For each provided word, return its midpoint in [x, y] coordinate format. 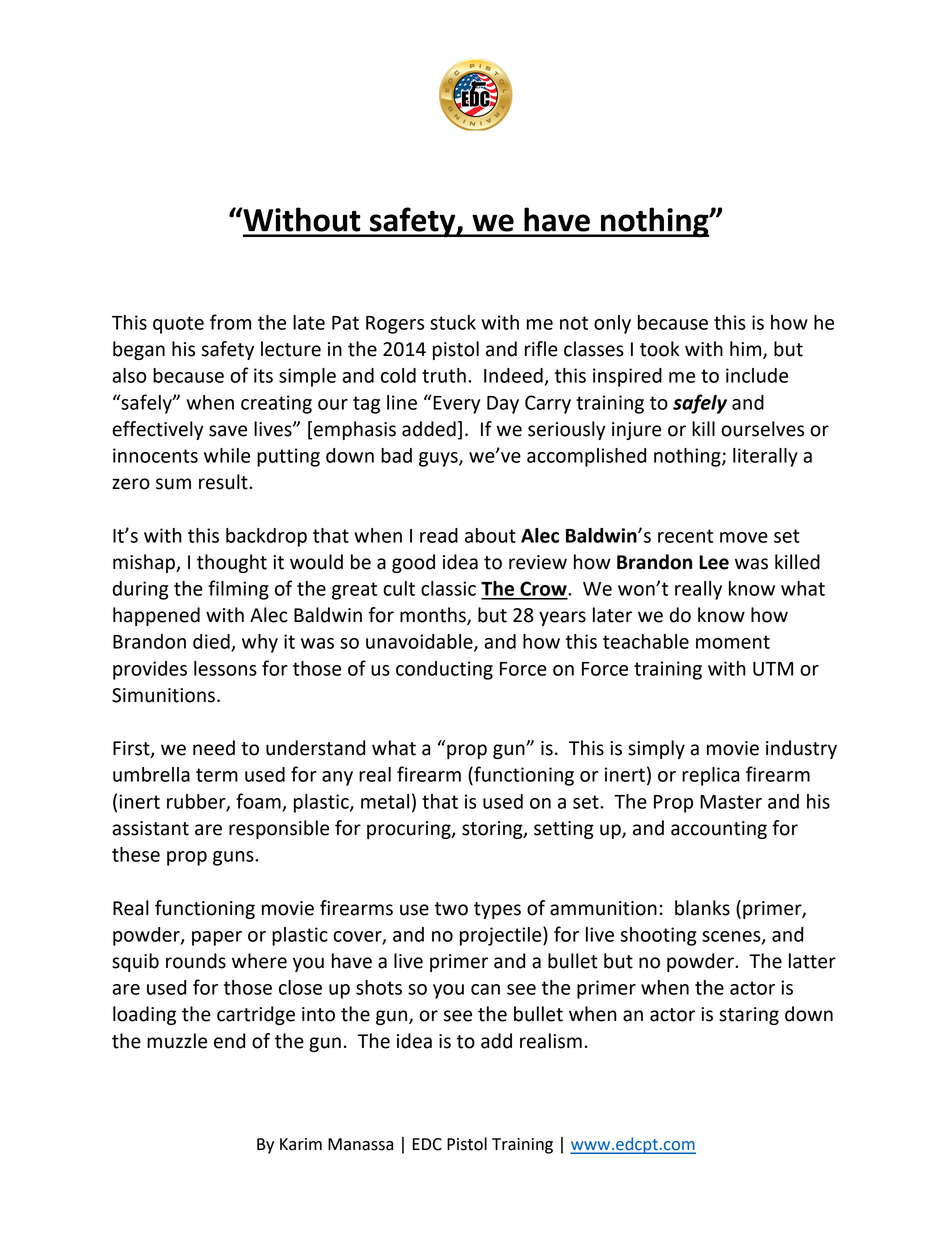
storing [493, 830]
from [230, 322]
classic [448, 588]
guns [234, 858]
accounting [719, 830]
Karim [301, 1144]
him [747, 349]
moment [733, 642]
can [485, 989]
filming [238, 590]
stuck [453, 322]
